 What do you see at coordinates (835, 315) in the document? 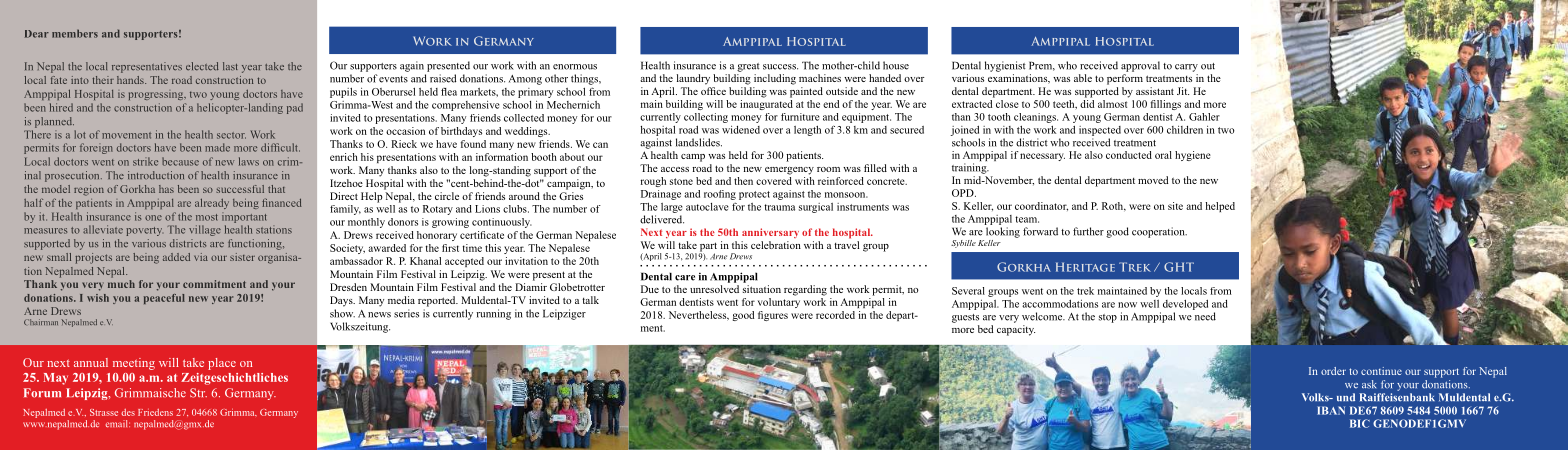
I see `recorded` at bounding box center [835, 315].
